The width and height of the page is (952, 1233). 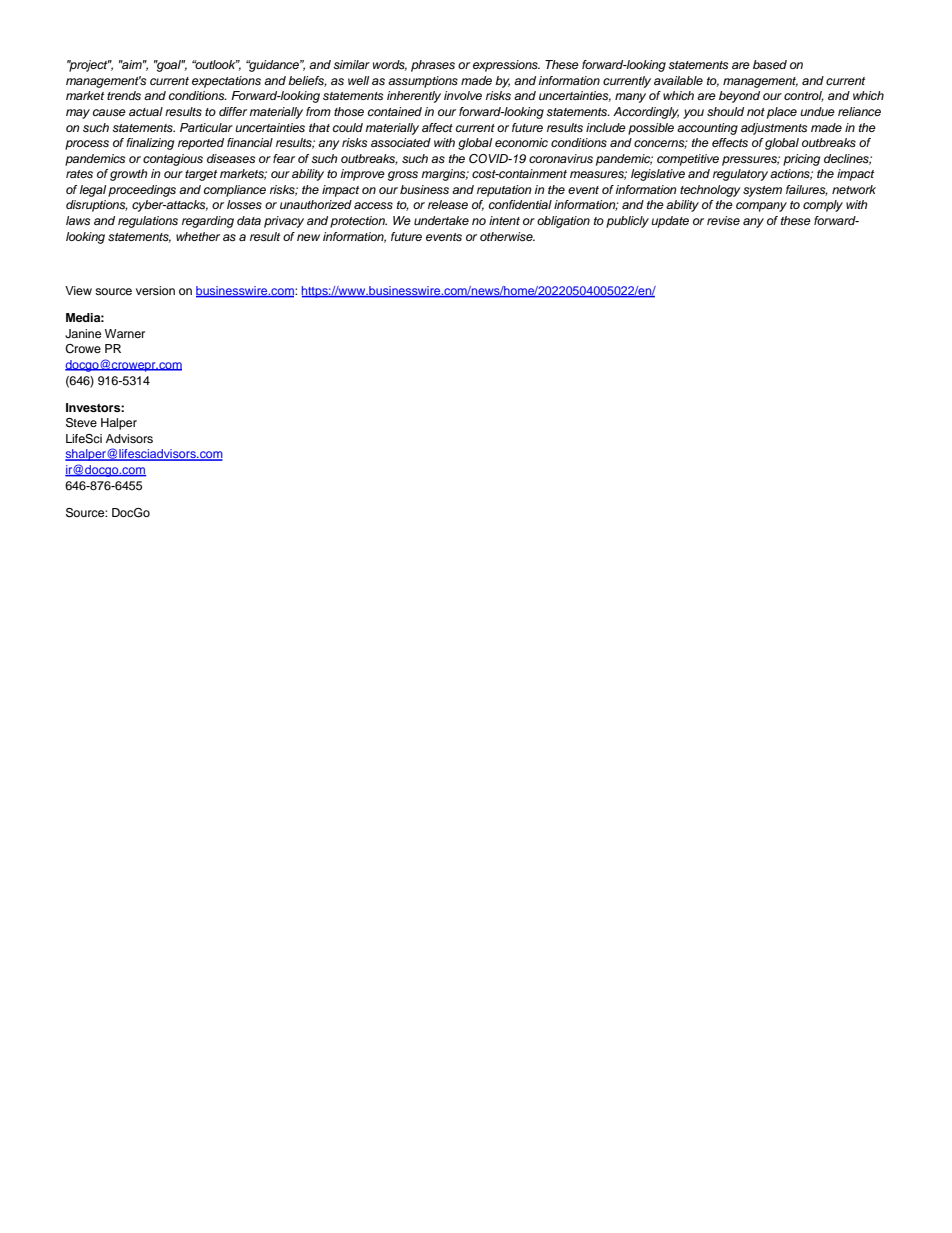 What do you see at coordinates (125, 333) in the page?
I see `Warner` at bounding box center [125, 333].
